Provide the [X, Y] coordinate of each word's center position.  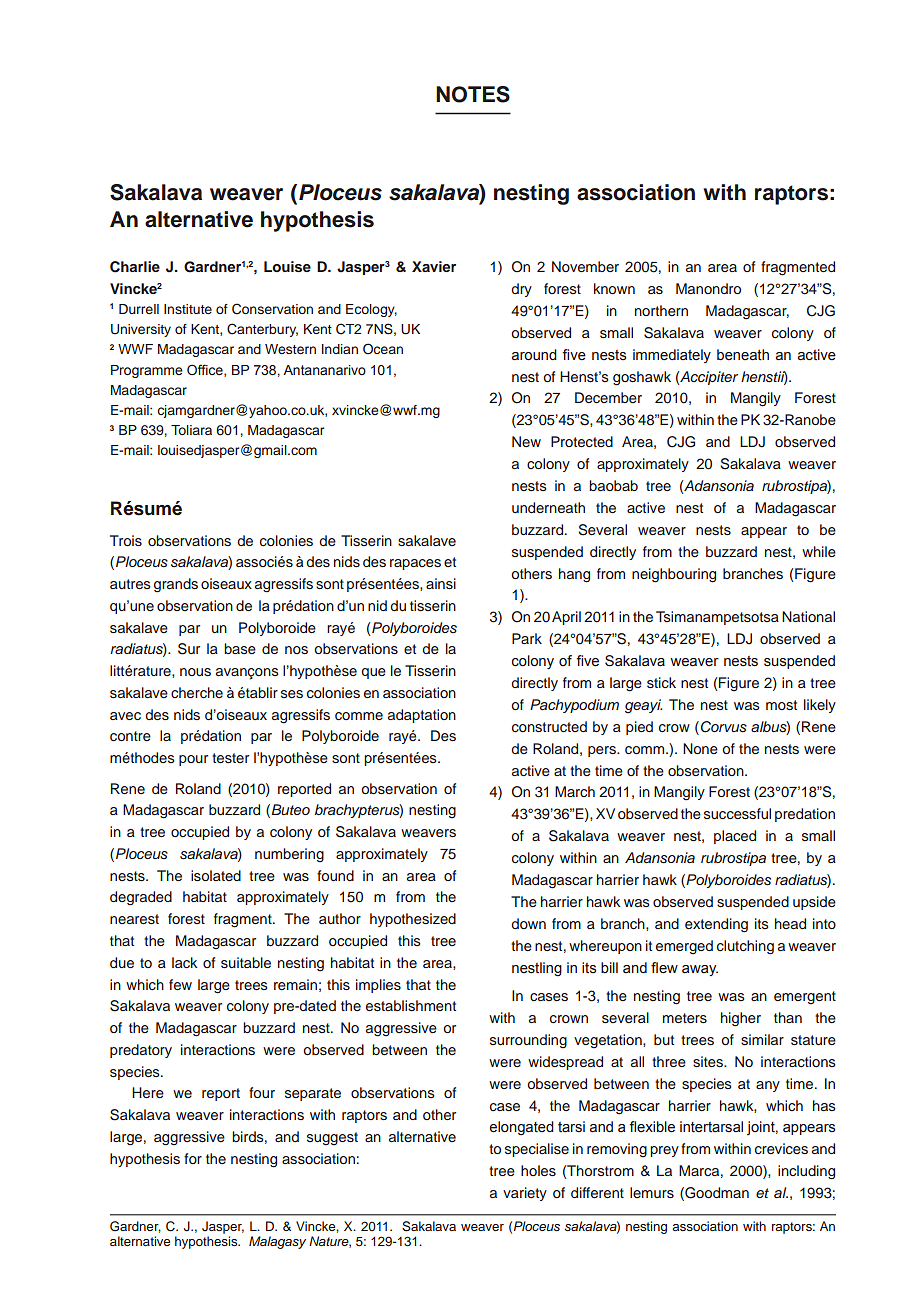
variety [525, 1194]
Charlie [135, 267]
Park [527, 638]
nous [195, 672]
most [781, 705]
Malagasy [277, 1242]
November [585, 266]
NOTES [473, 94]
